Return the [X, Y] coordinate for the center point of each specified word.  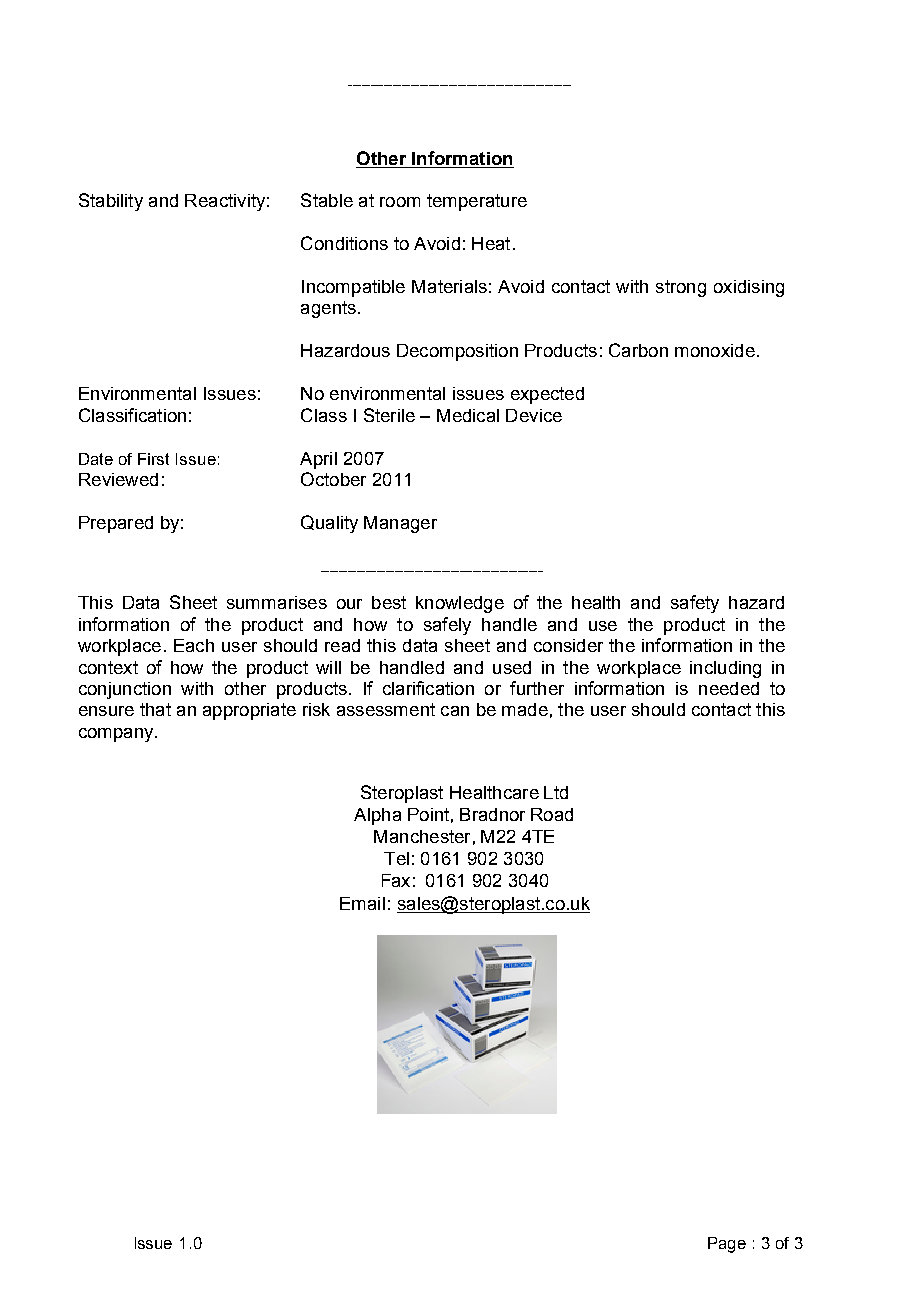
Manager [400, 524]
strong [681, 288]
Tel [396, 858]
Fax [396, 880]
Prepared [116, 524]
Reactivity [225, 202]
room [400, 202]
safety [695, 604]
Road [552, 814]
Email [362, 903]
